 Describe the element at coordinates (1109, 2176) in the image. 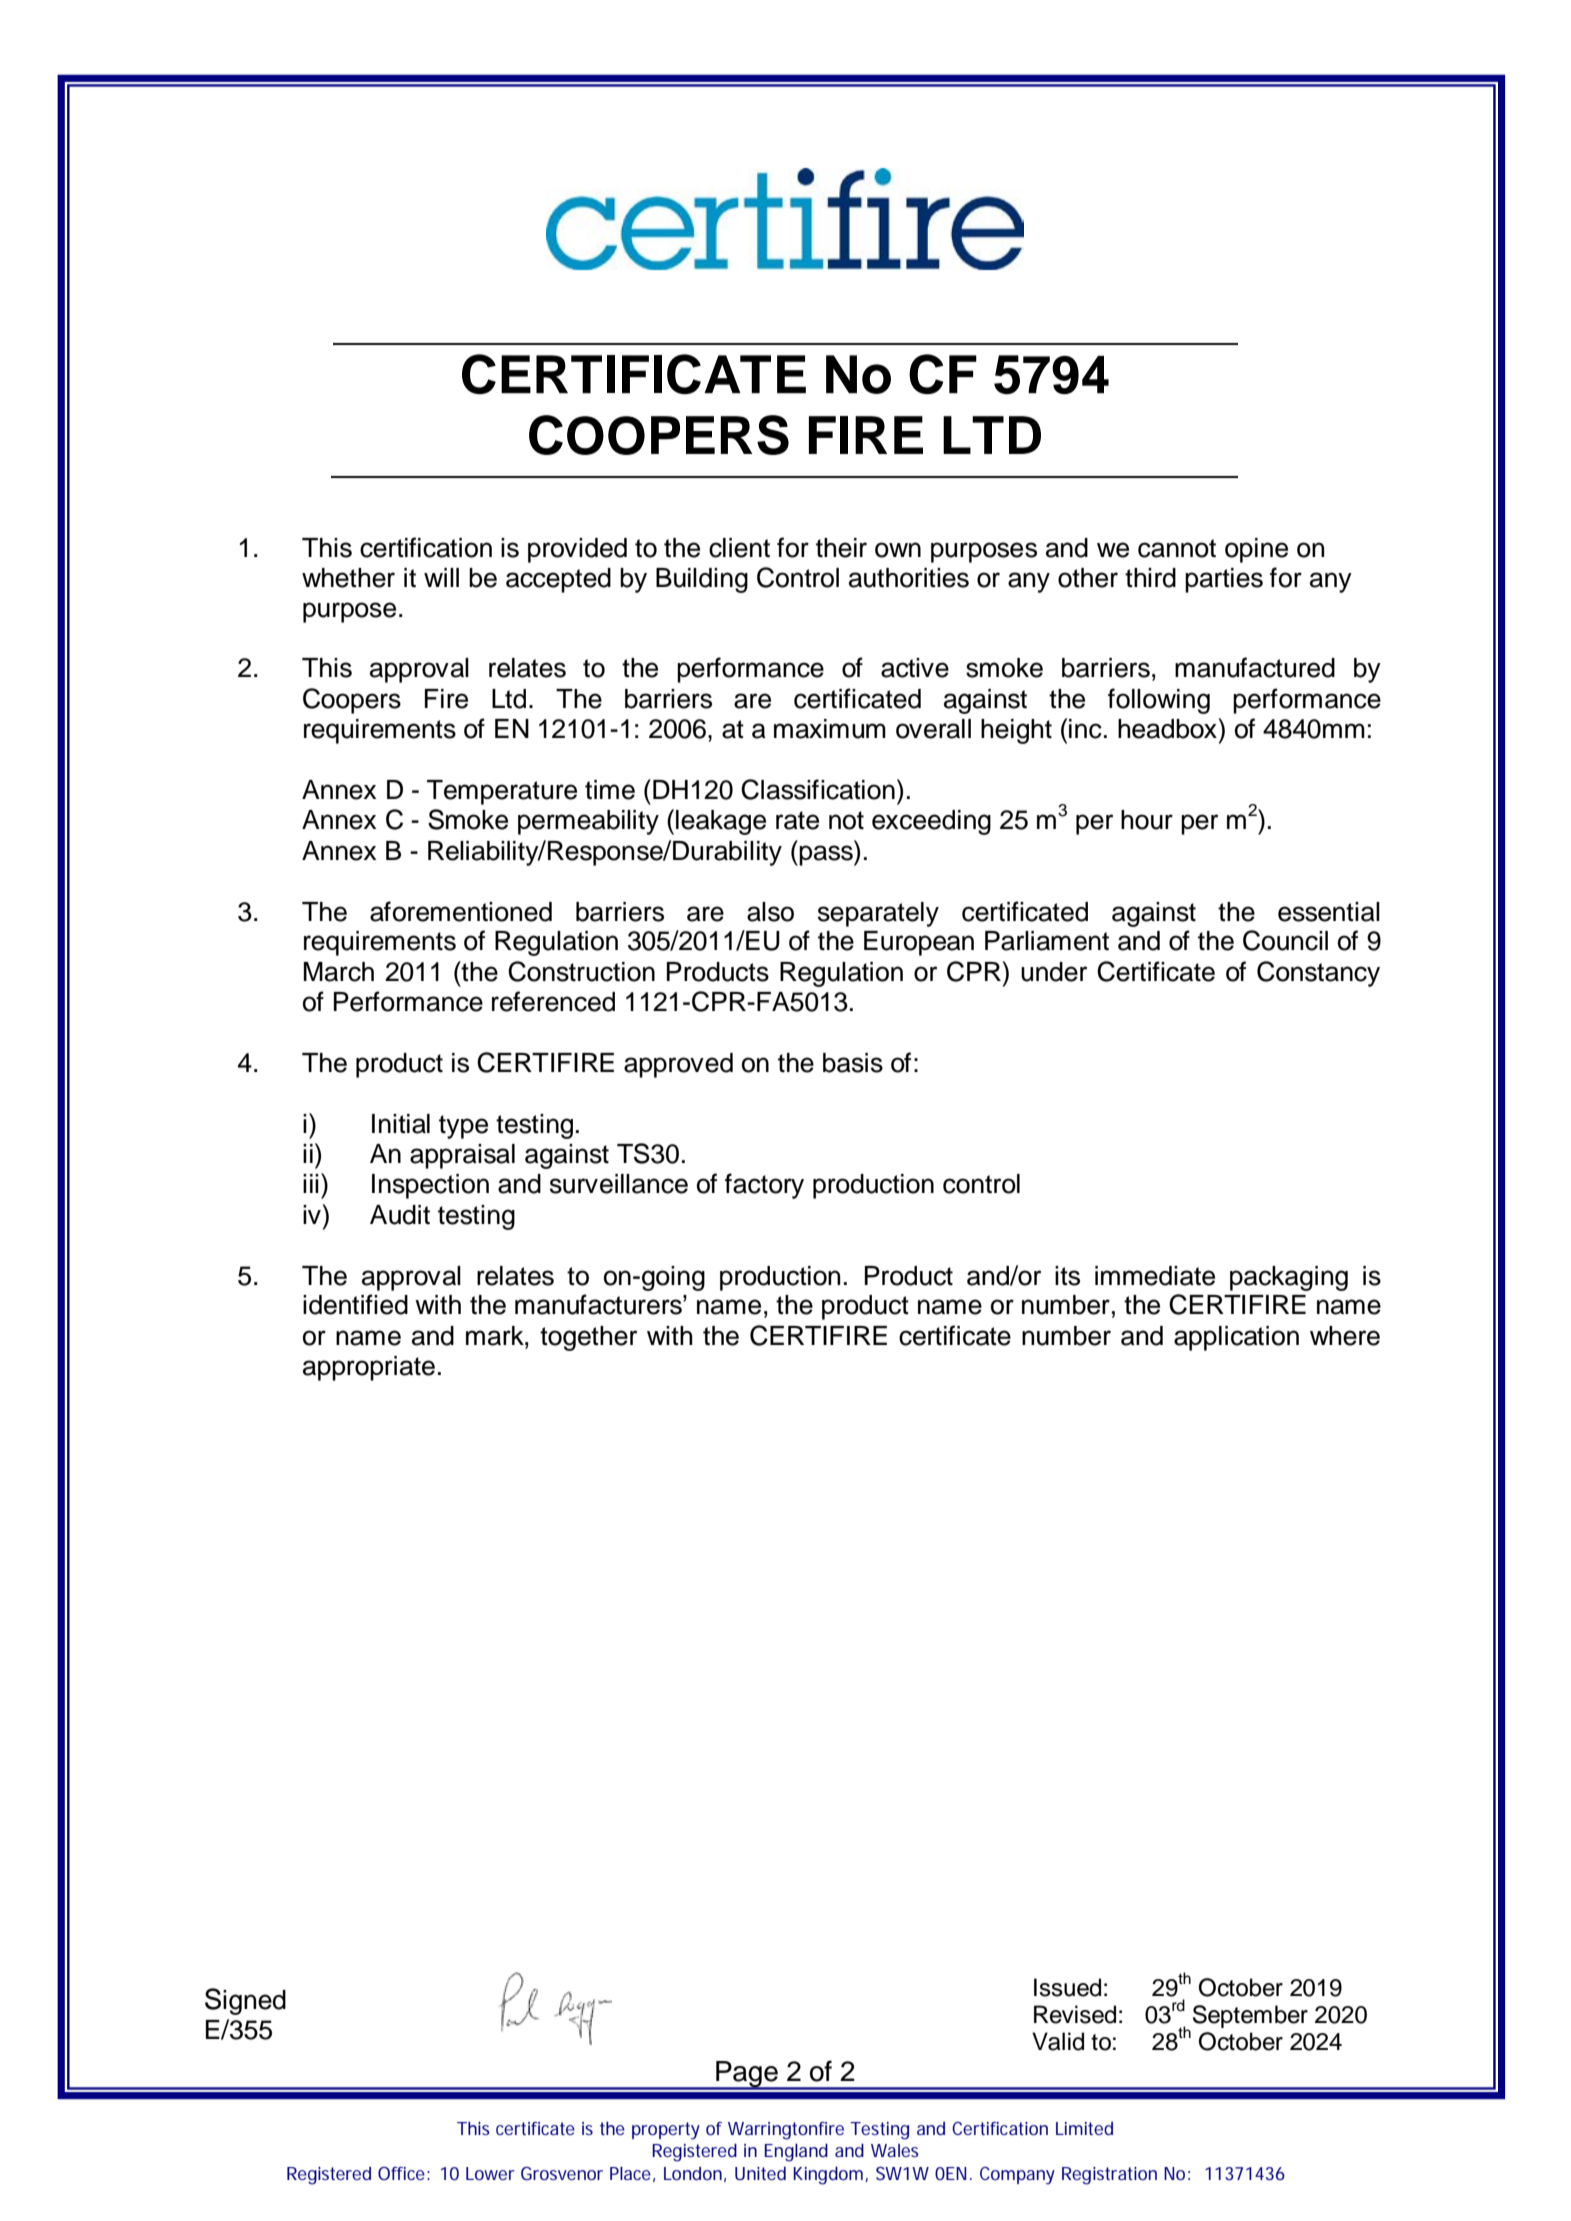

I see `Registration` at that location.
